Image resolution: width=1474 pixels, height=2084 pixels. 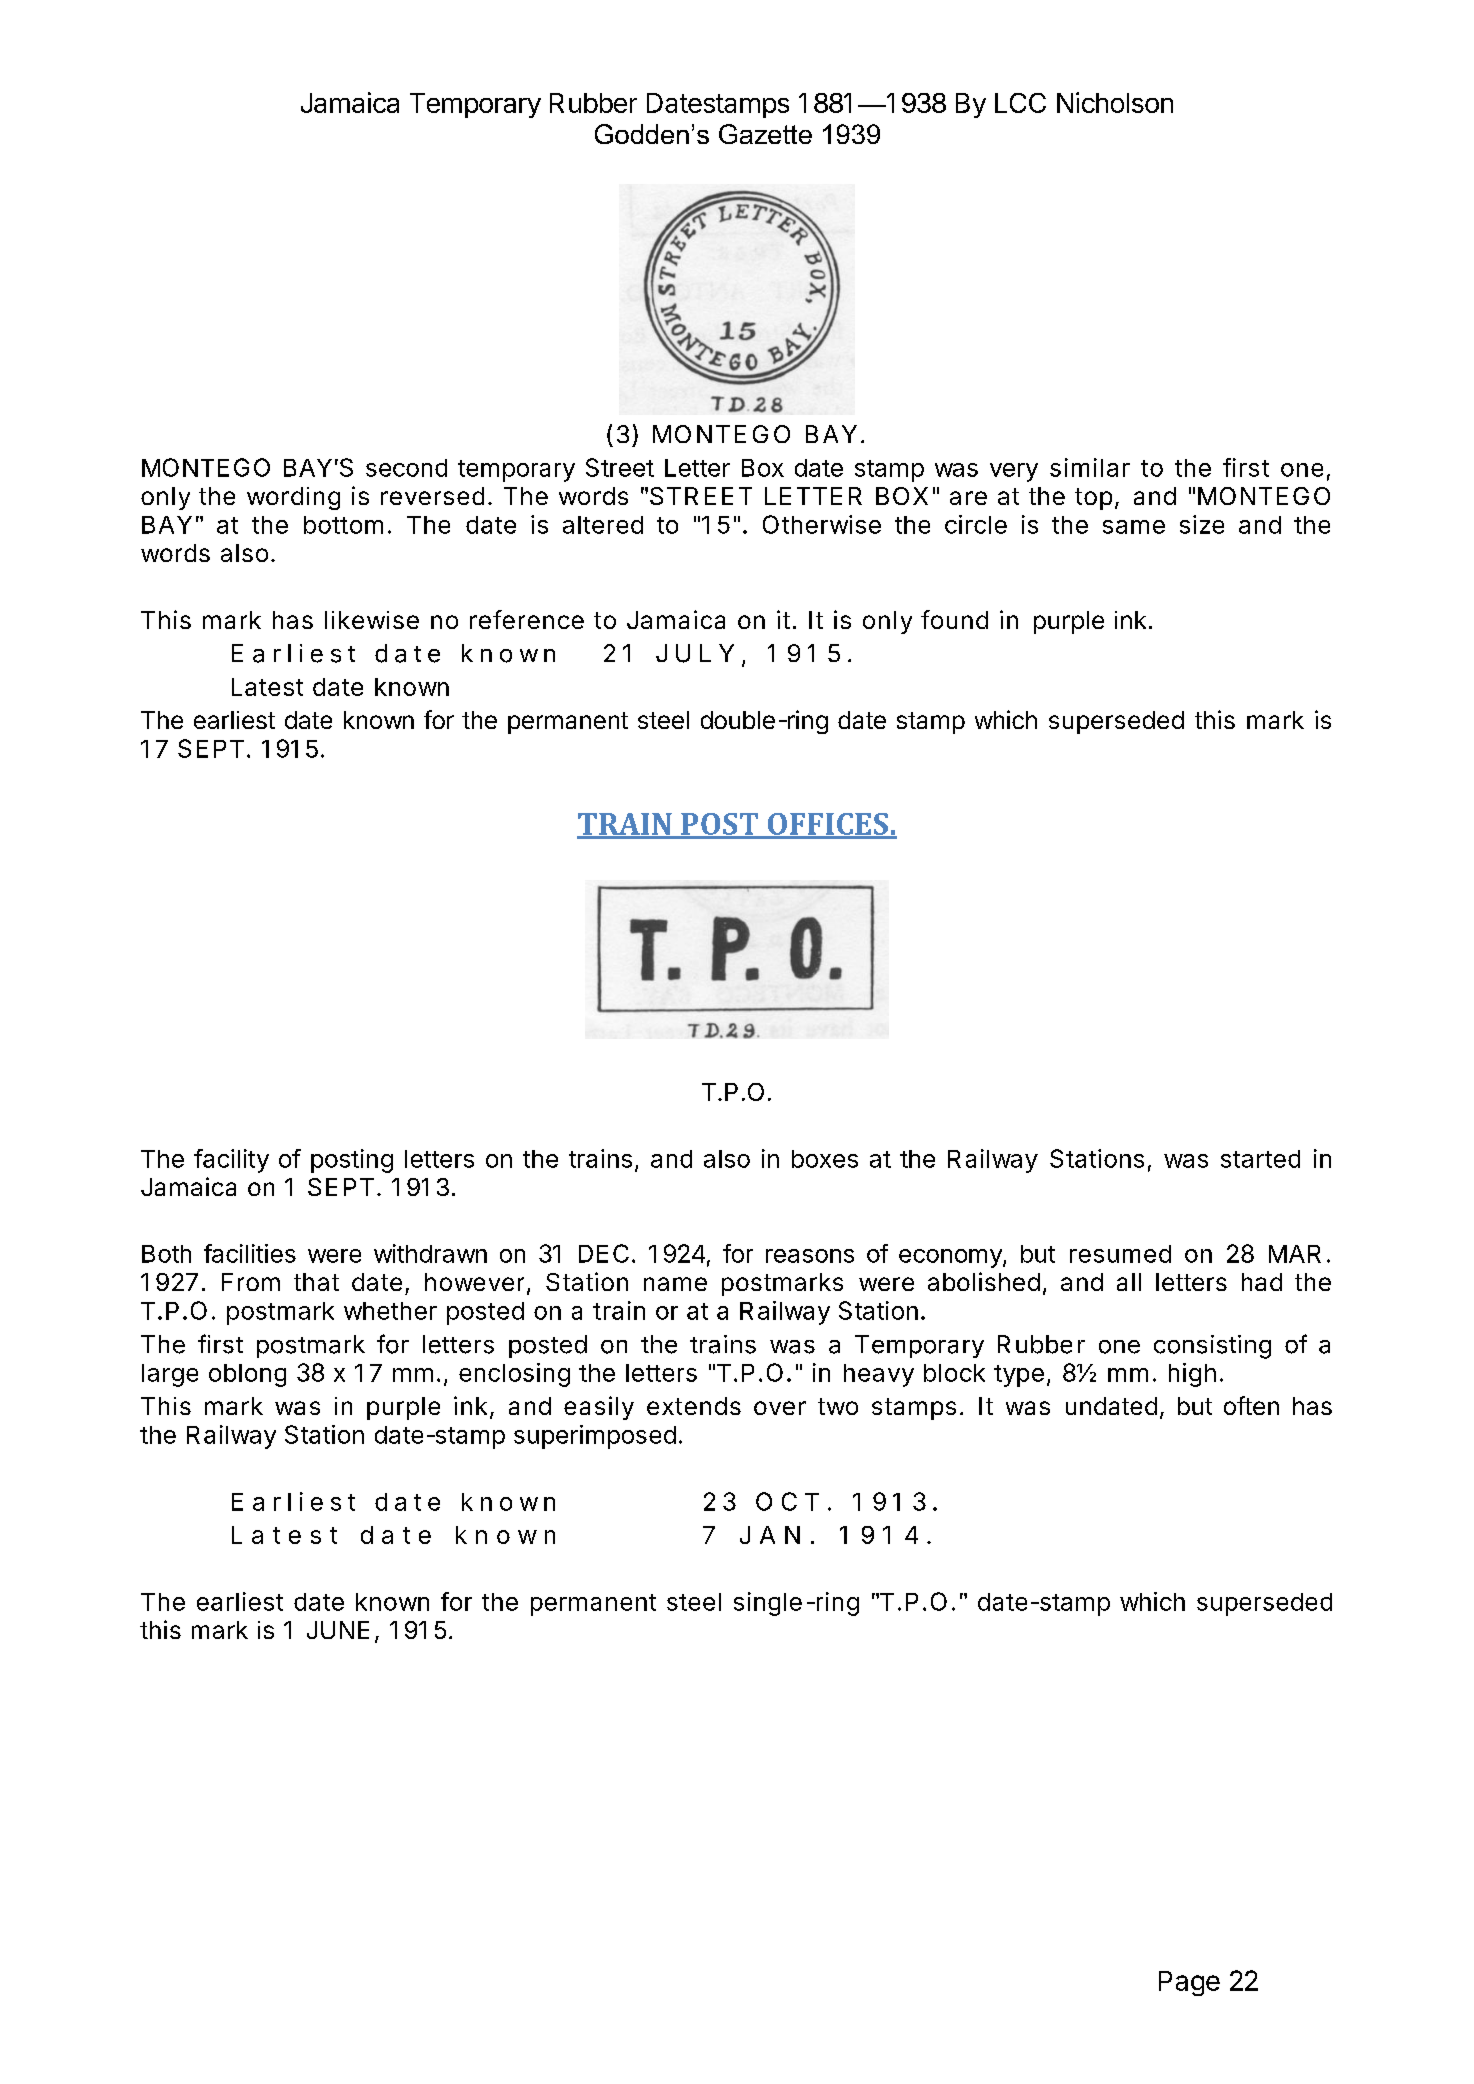 What do you see at coordinates (1189, 1983) in the screenshot?
I see `Page` at bounding box center [1189, 1983].
